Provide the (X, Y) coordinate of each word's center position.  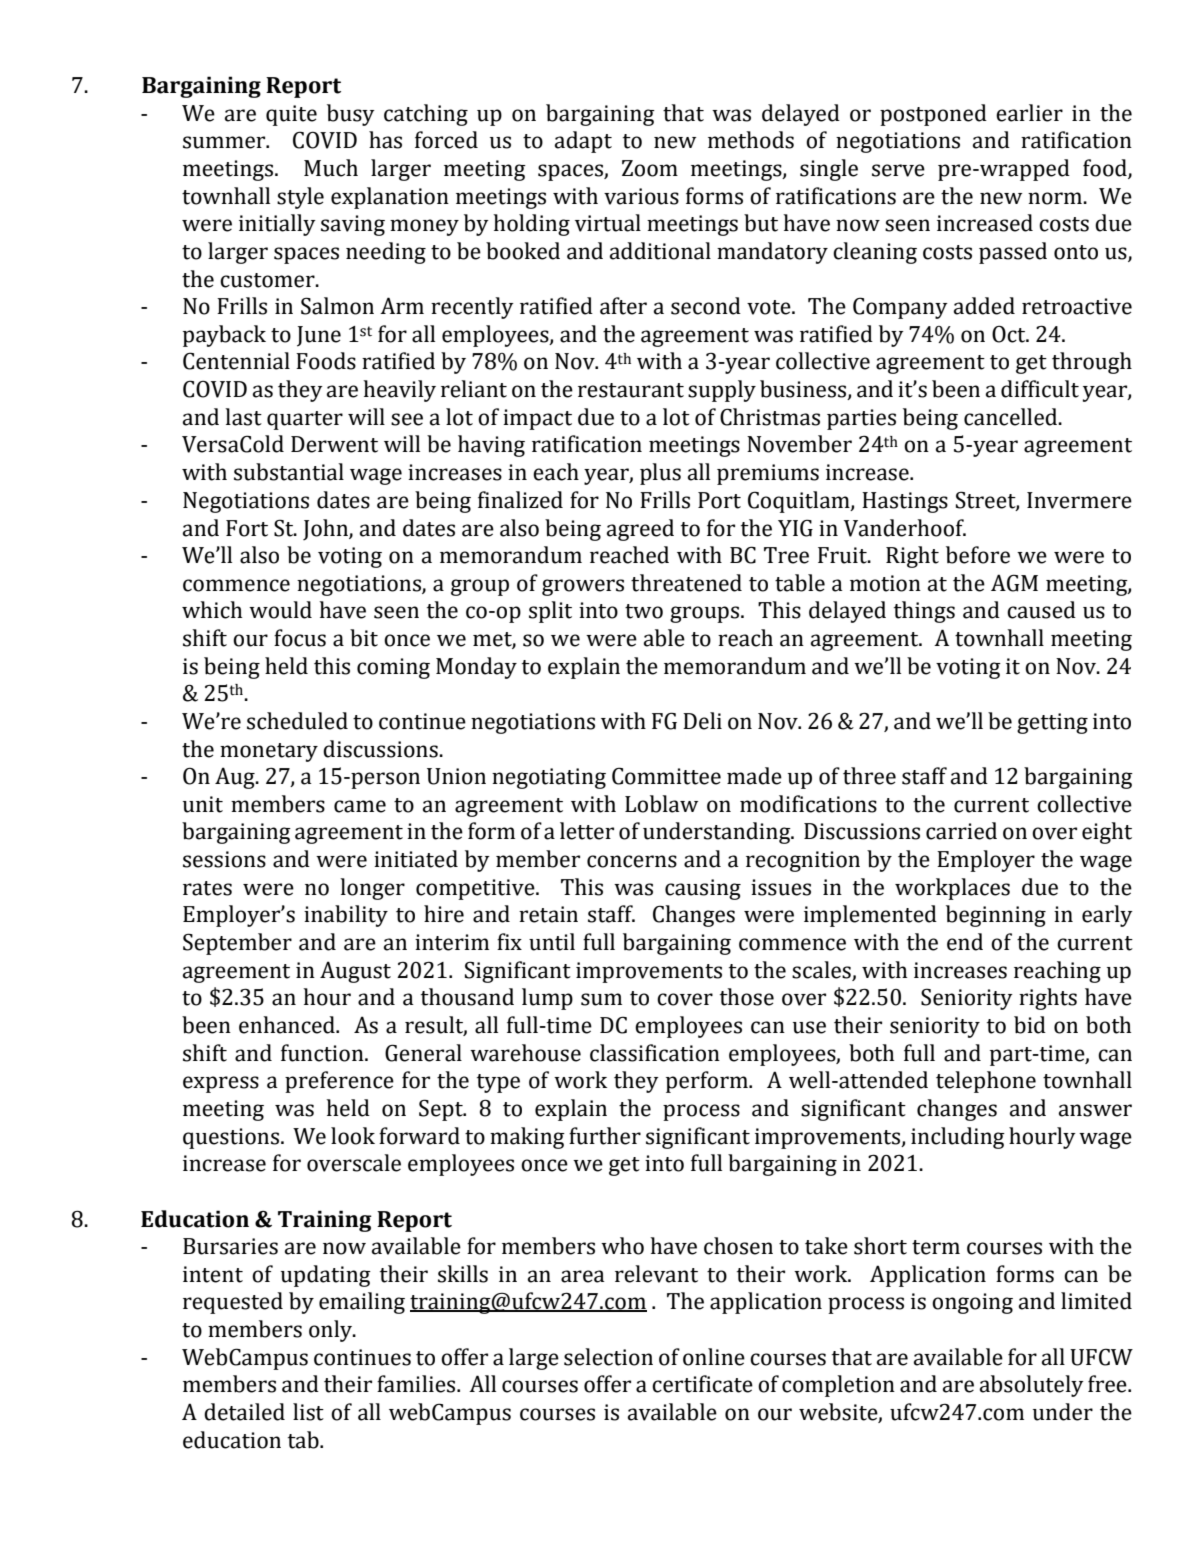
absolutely (1032, 1386)
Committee (666, 776)
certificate (702, 1384)
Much (331, 168)
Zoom (650, 168)
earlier (1029, 113)
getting (1052, 723)
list (308, 1412)
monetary (269, 752)
